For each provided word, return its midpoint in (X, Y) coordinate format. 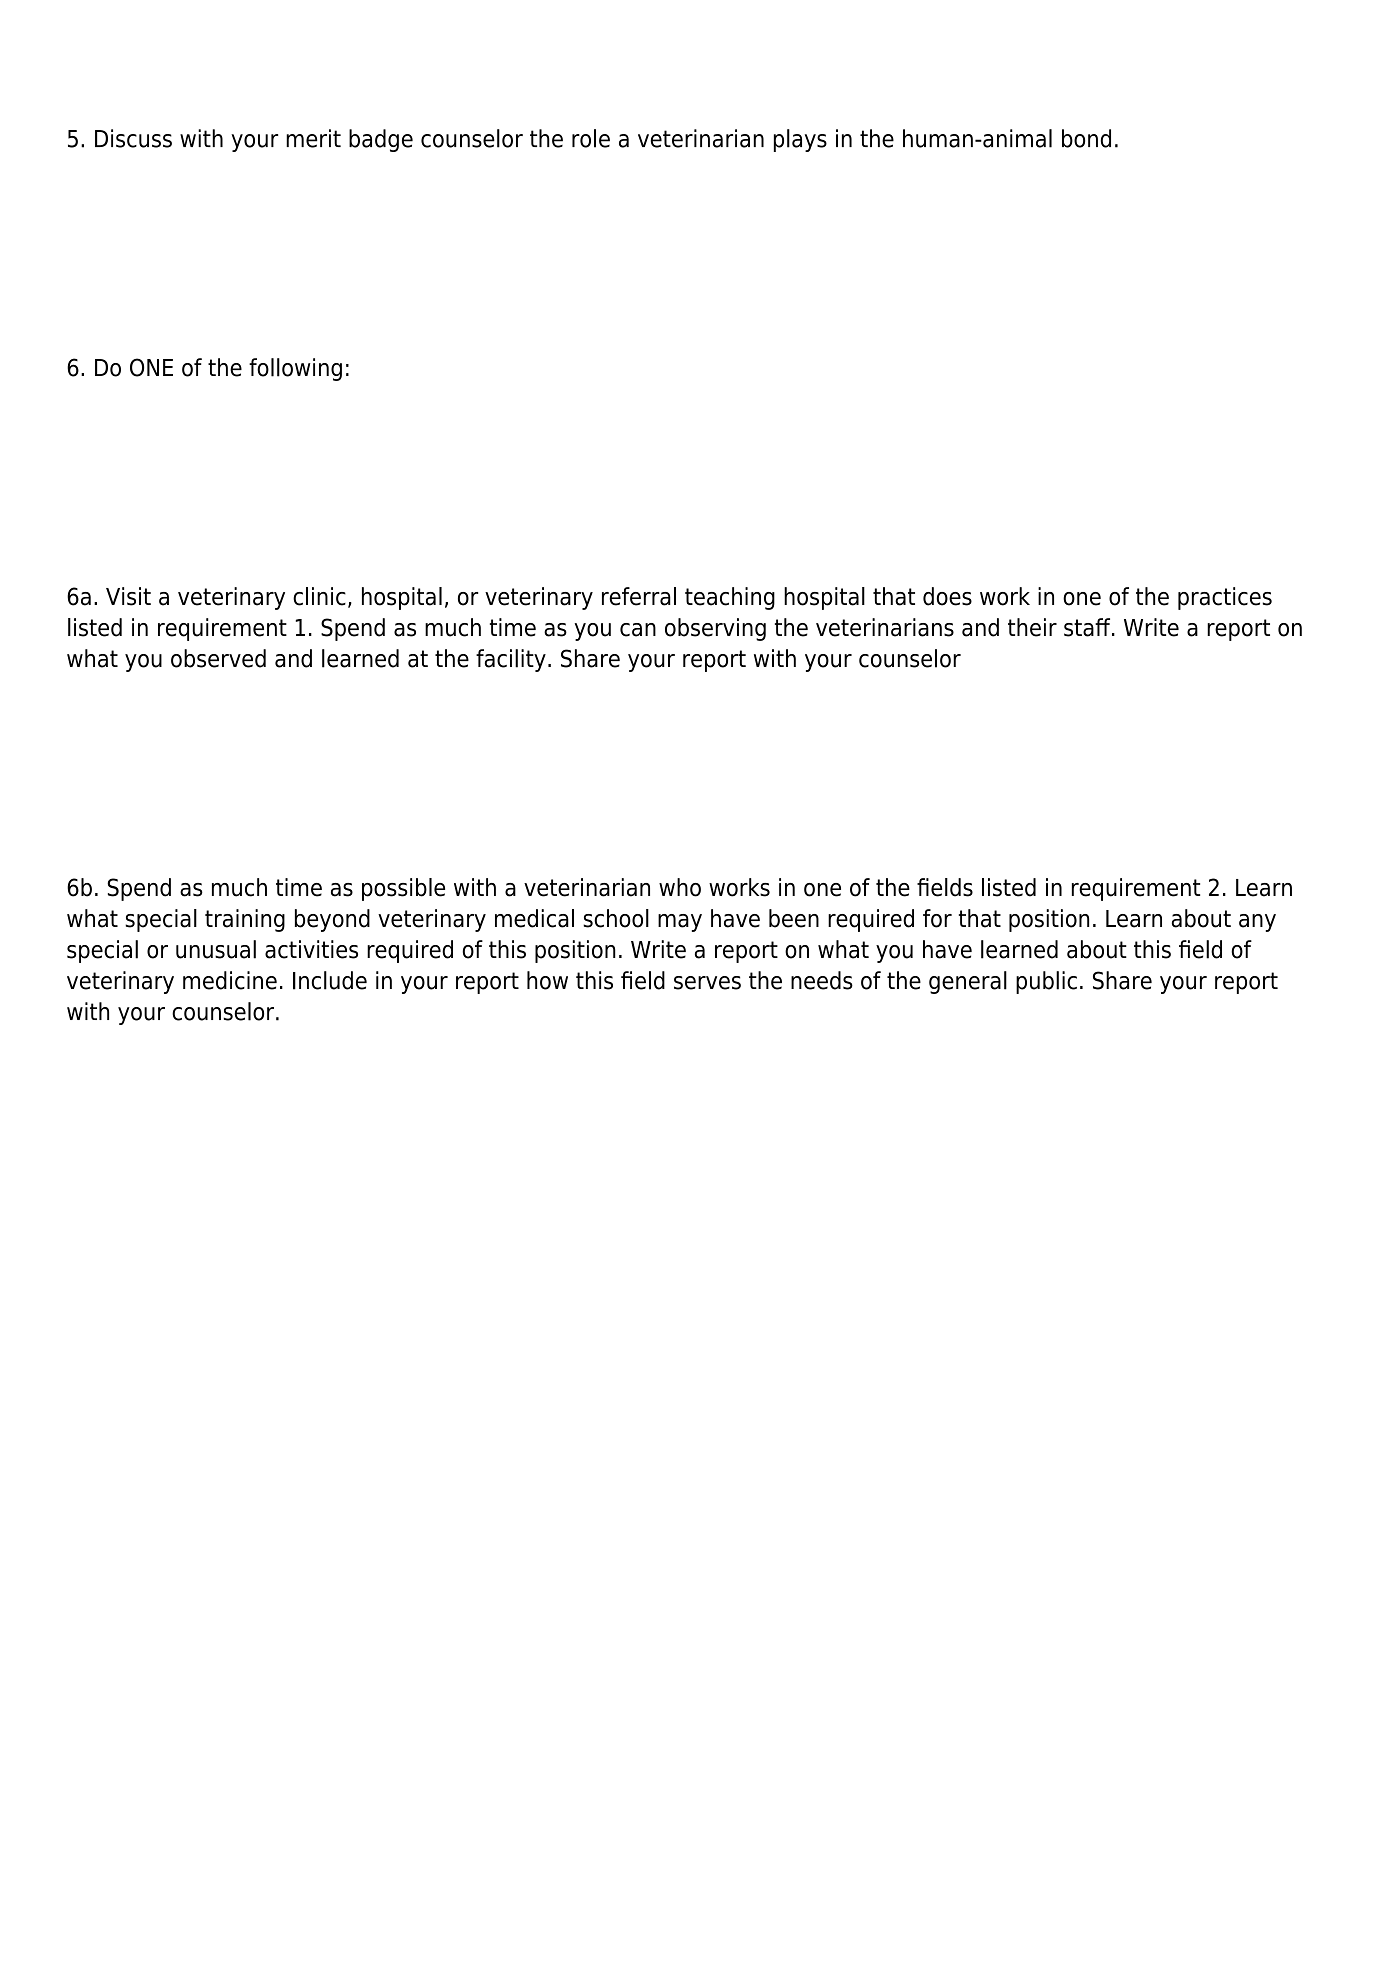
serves (707, 983)
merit (313, 138)
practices (1225, 598)
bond (1086, 138)
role (591, 138)
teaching (730, 598)
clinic (319, 596)
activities (311, 949)
